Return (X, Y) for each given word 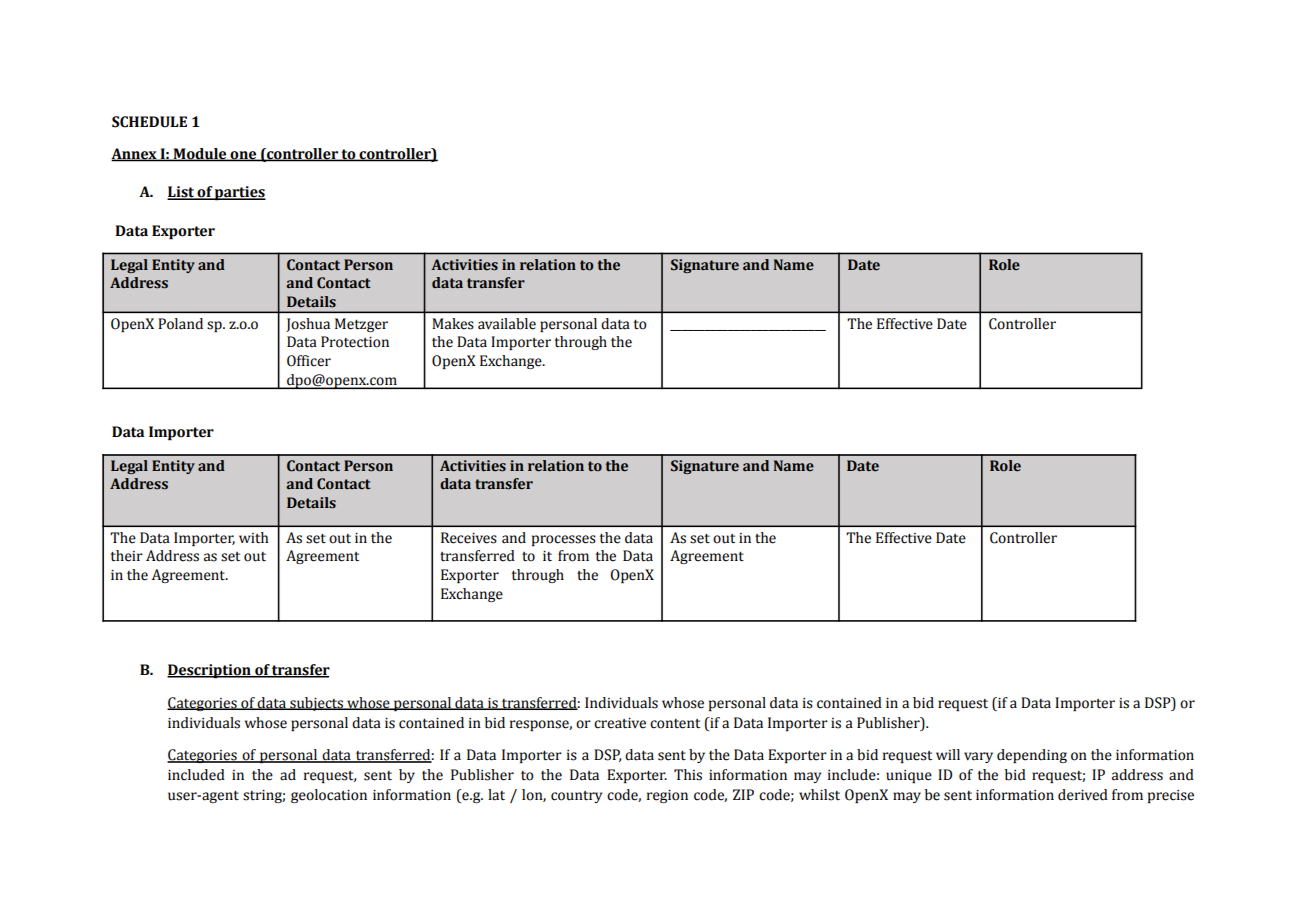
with (254, 538)
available (507, 324)
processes (564, 540)
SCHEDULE (149, 122)
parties (239, 193)
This (688, 775)
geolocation (329, 796)
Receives (469, 538)
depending (1032, 756)
